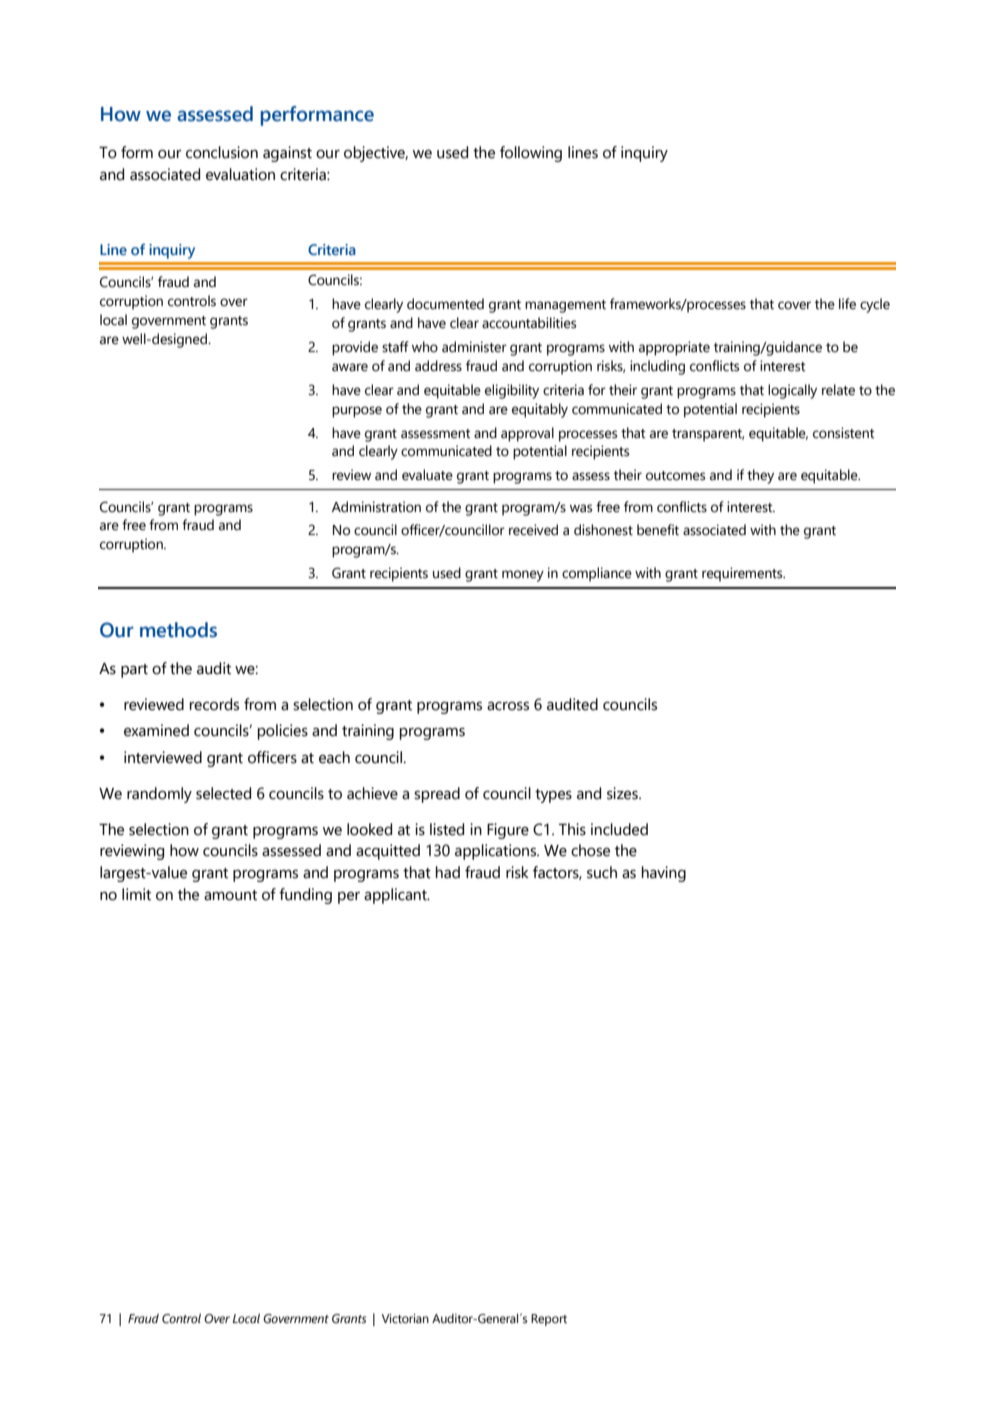 The height and width of the screenshot is (1407, 995). I want to click on Victorian, so click(405, 1319).
